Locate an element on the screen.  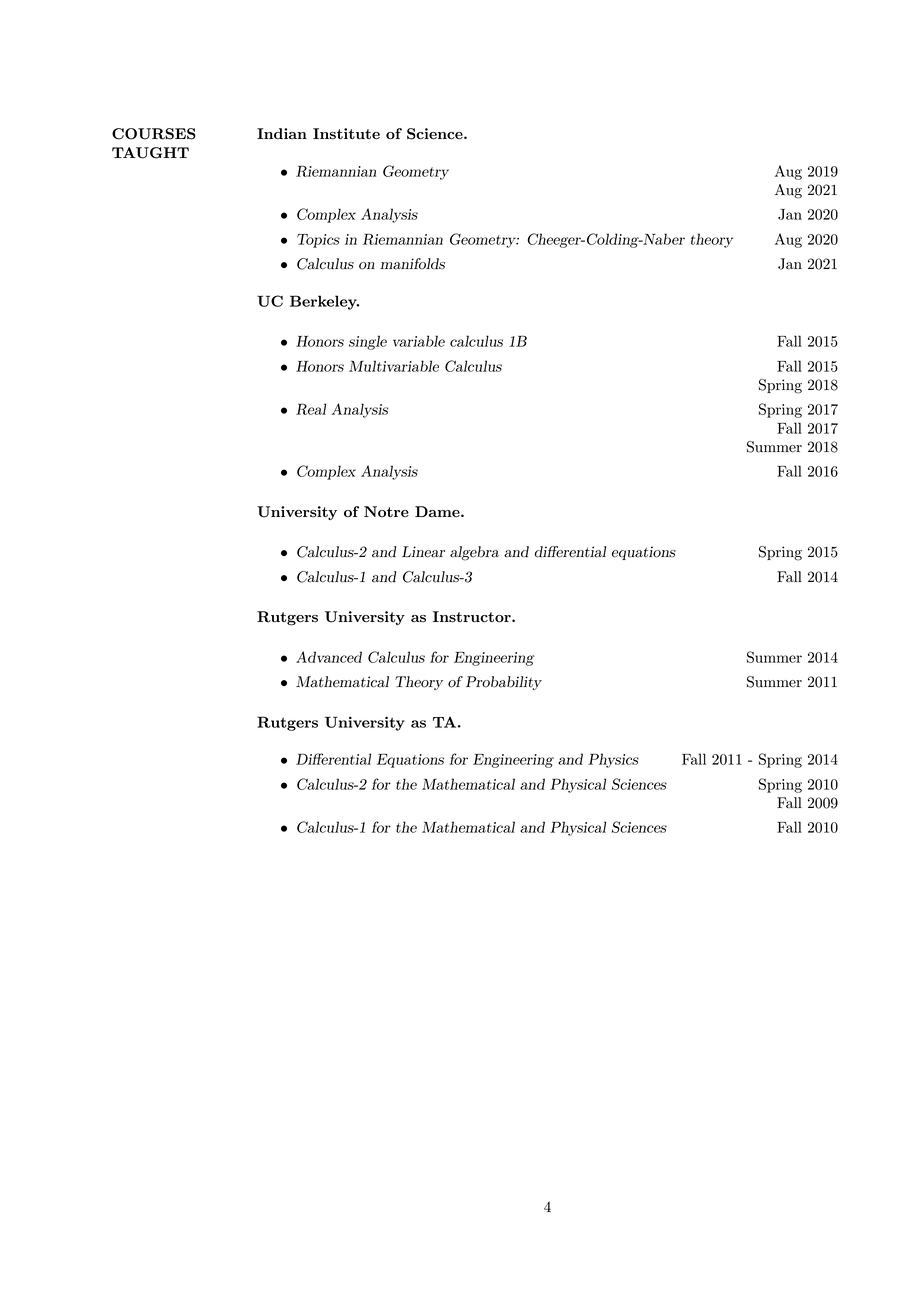
Probability is located at coordinates (504, 683).
